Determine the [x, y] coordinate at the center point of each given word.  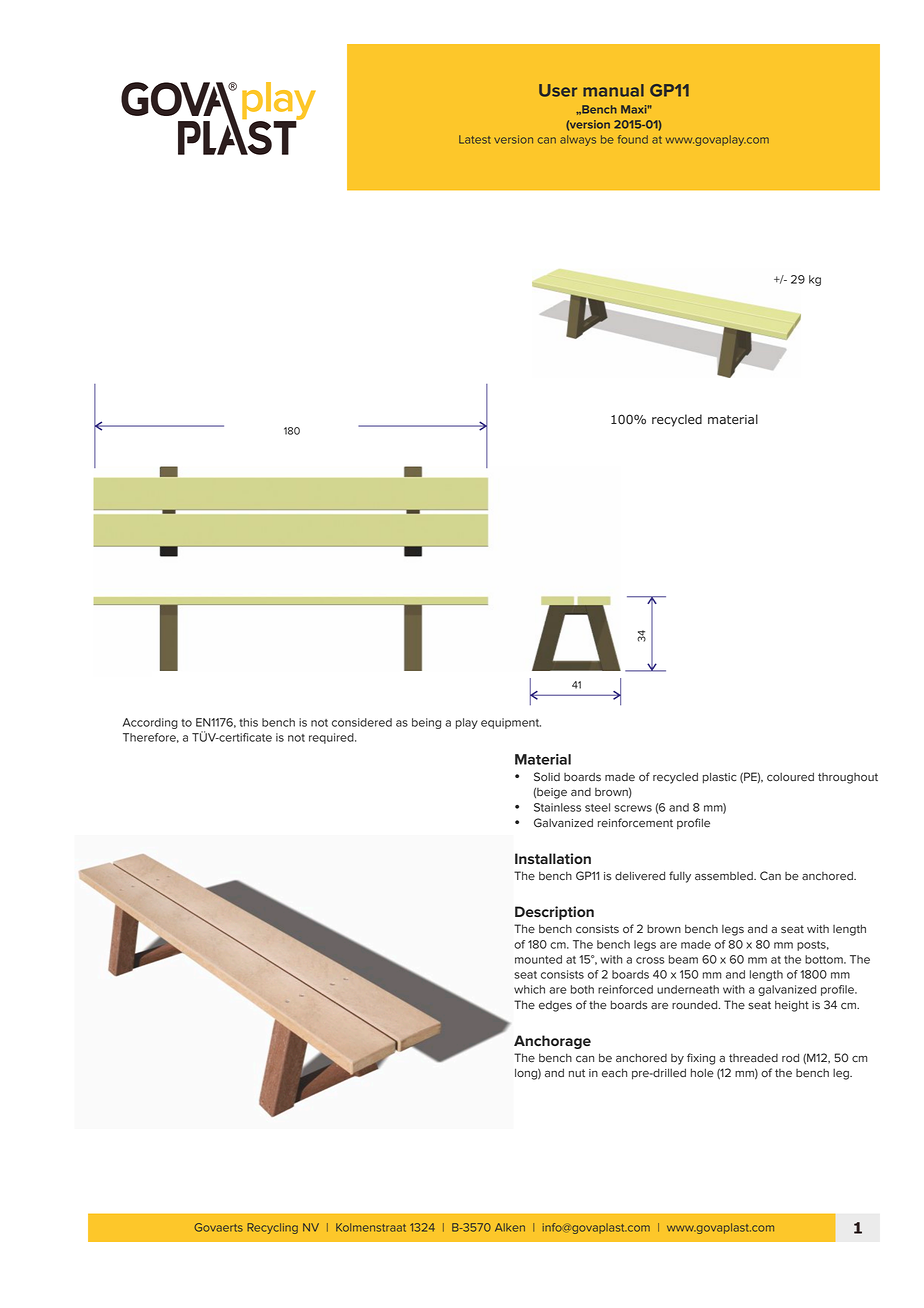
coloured [790, 777]
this [248, 722]
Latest [475, 139]
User [558, 90]
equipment [511, 723]
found [633, 139]
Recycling [272, 1228]
